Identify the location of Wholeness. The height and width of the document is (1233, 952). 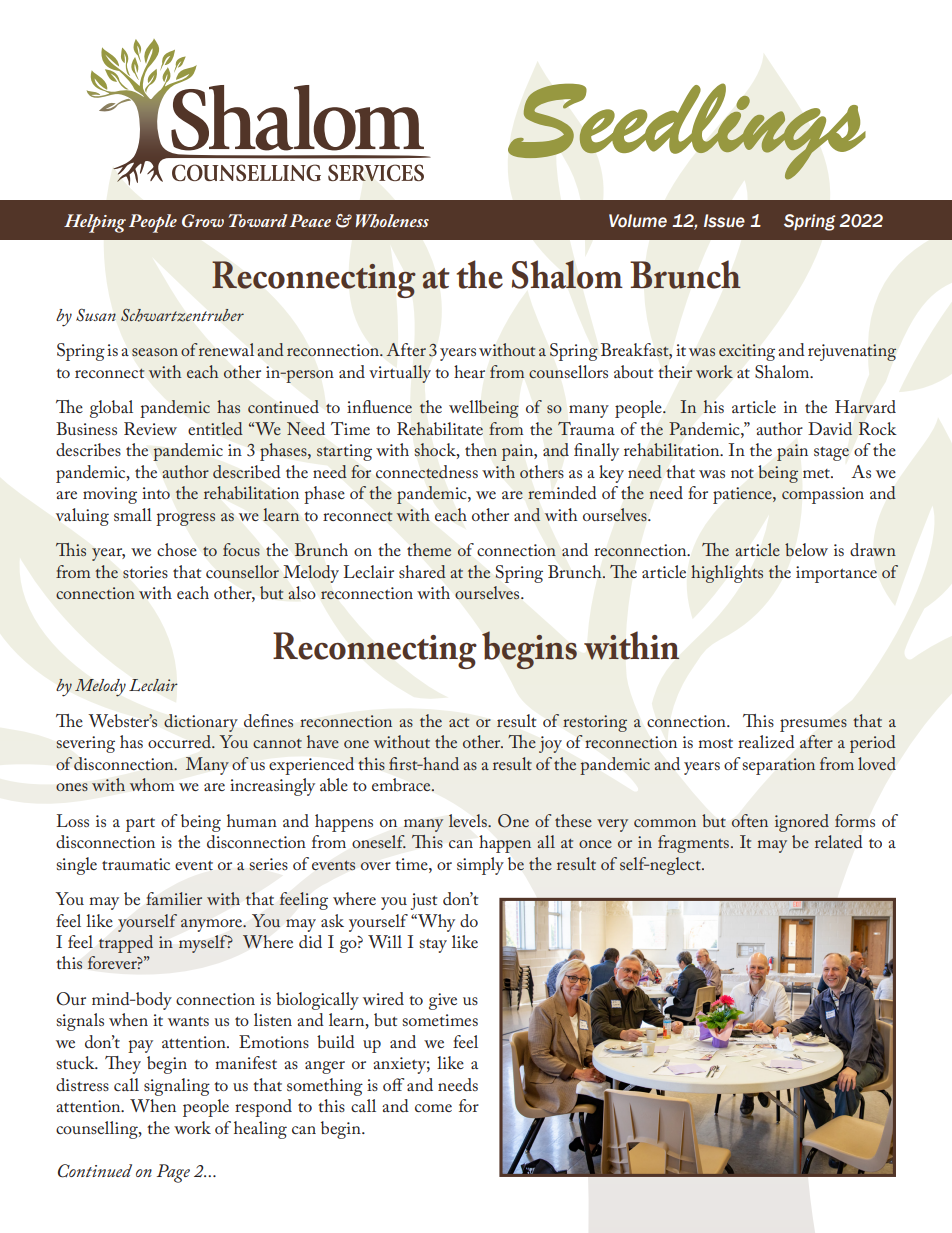
(392, 221).
